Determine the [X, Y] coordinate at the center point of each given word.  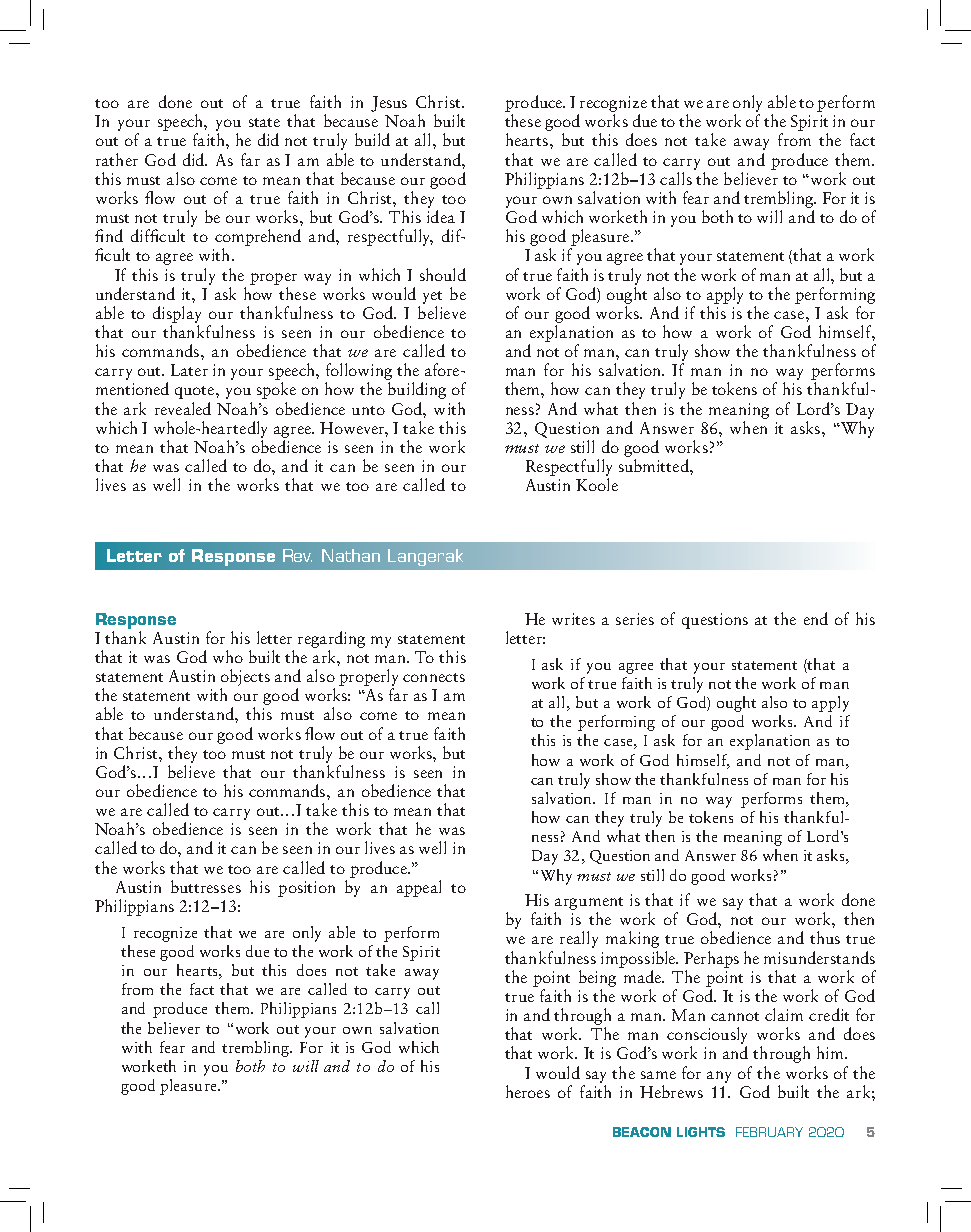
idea [441, 216]
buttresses [206, 886]
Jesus [389, 104]
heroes [528, 1091]
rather [117, 159]
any [719, 1077]
